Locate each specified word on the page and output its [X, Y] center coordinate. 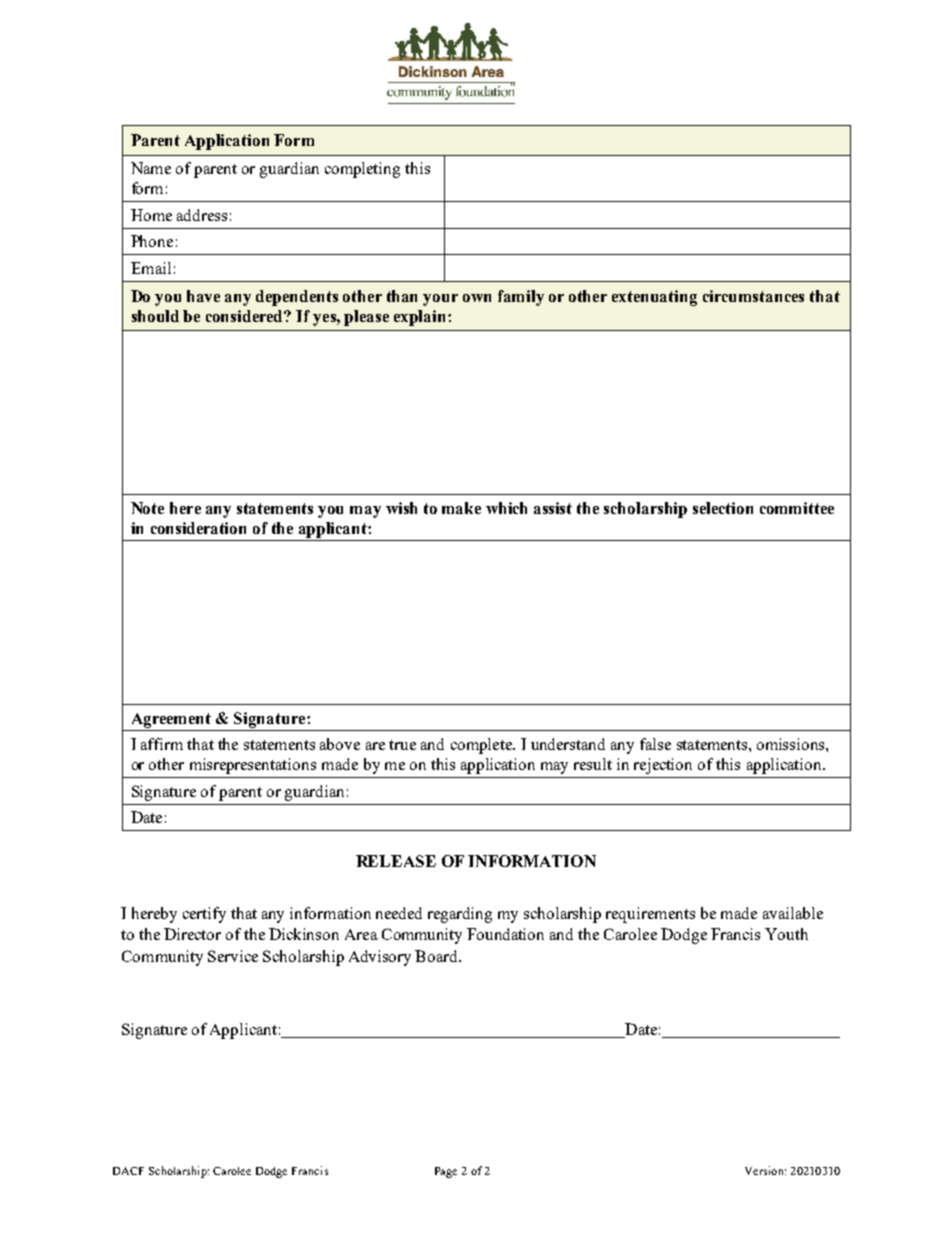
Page [446, 1172]
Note [147, 508]
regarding [460, 915]
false [655, 744]
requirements [650, 915]
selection [723, 508]
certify [204, 915]
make [461, 508]
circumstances [753, 296]
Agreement [171, 720]
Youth [786, 934]
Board [438, 956]
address [202, 215]
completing [362, 170]
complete [482, 746]
